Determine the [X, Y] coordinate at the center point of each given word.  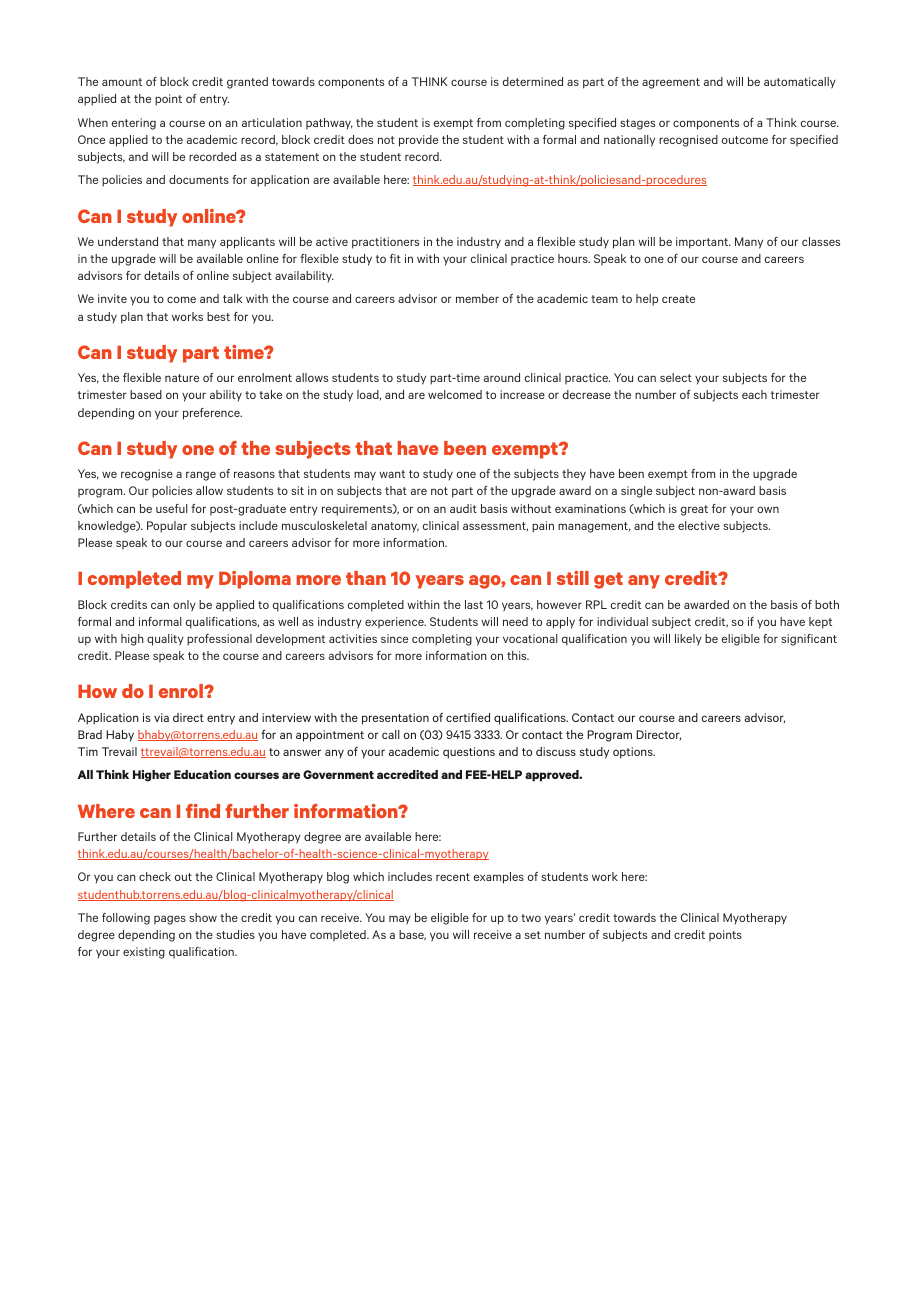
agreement [671, 83]
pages [170, 920]
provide [418, 141]
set [533, 935]
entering [134, 124]
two [531, 918]
